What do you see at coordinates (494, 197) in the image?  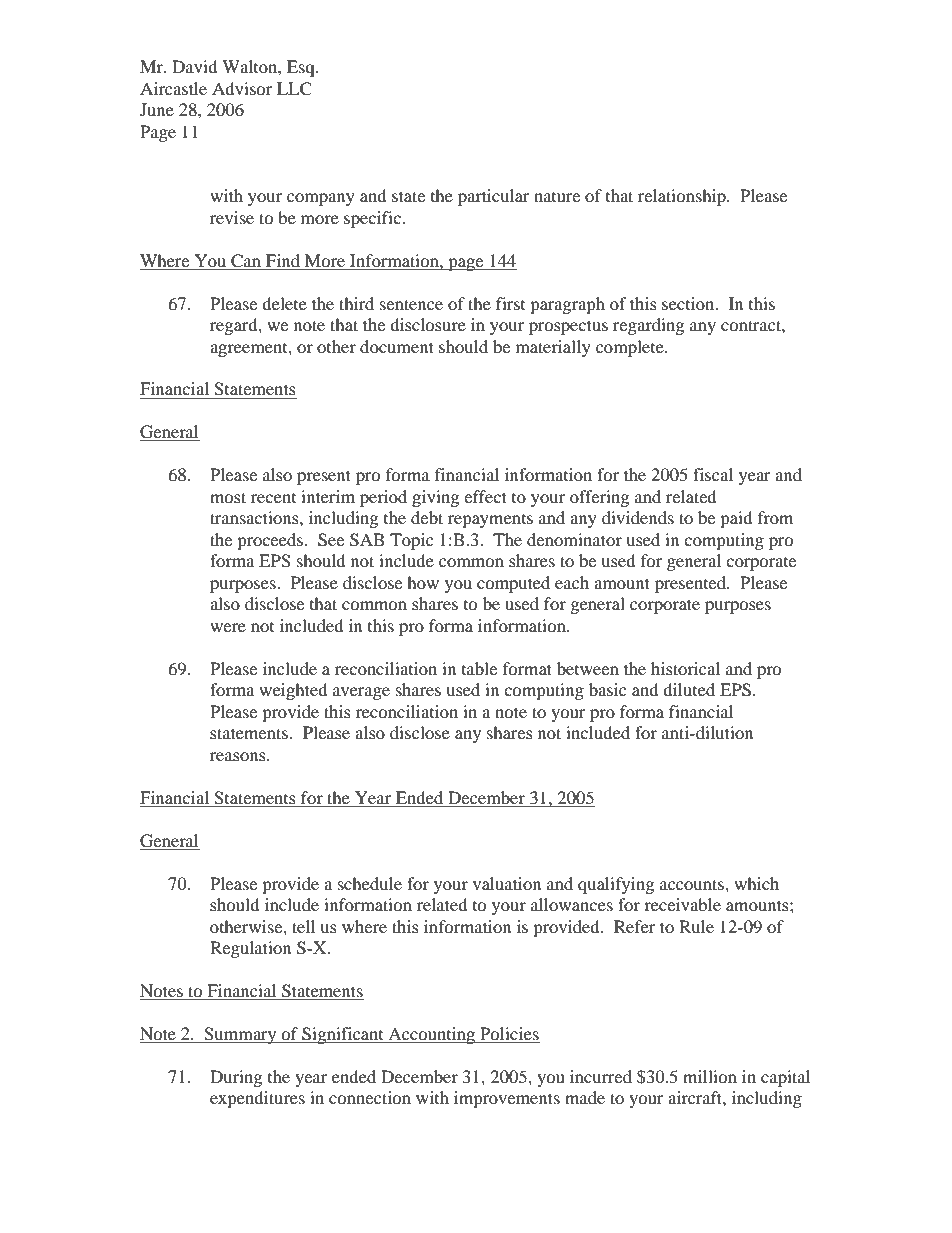 I see `particular` at bounding box center [494, 197].
